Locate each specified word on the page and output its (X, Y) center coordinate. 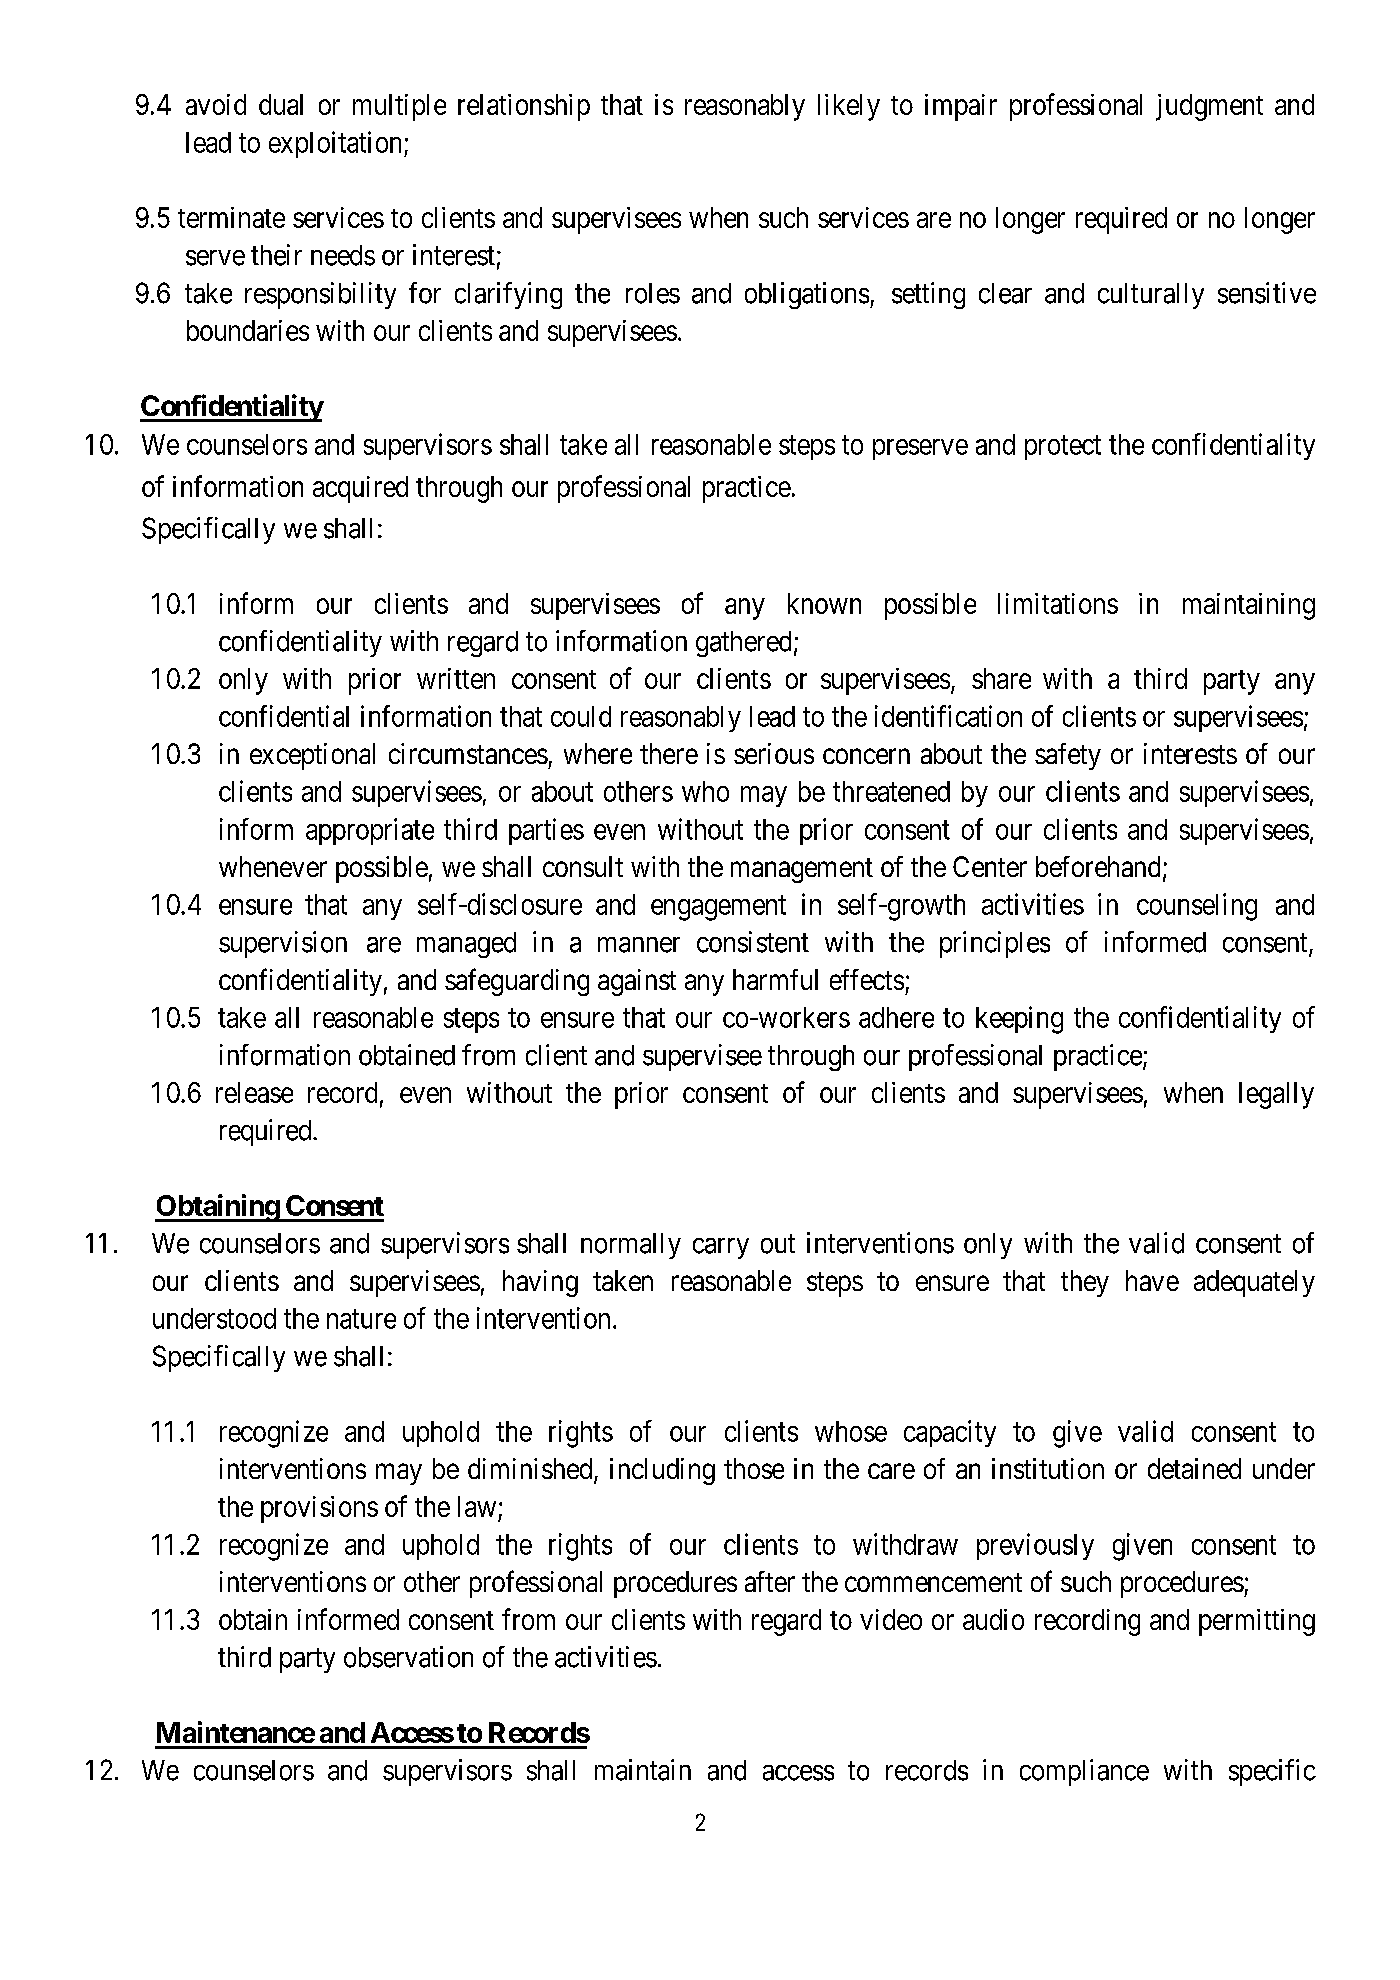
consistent (753, 942)
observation (408, 1657)
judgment (1209, 107)
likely (849, 107)
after (770, 1581)
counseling (1197, 907)
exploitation (337, 144)
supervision (283, 944)
